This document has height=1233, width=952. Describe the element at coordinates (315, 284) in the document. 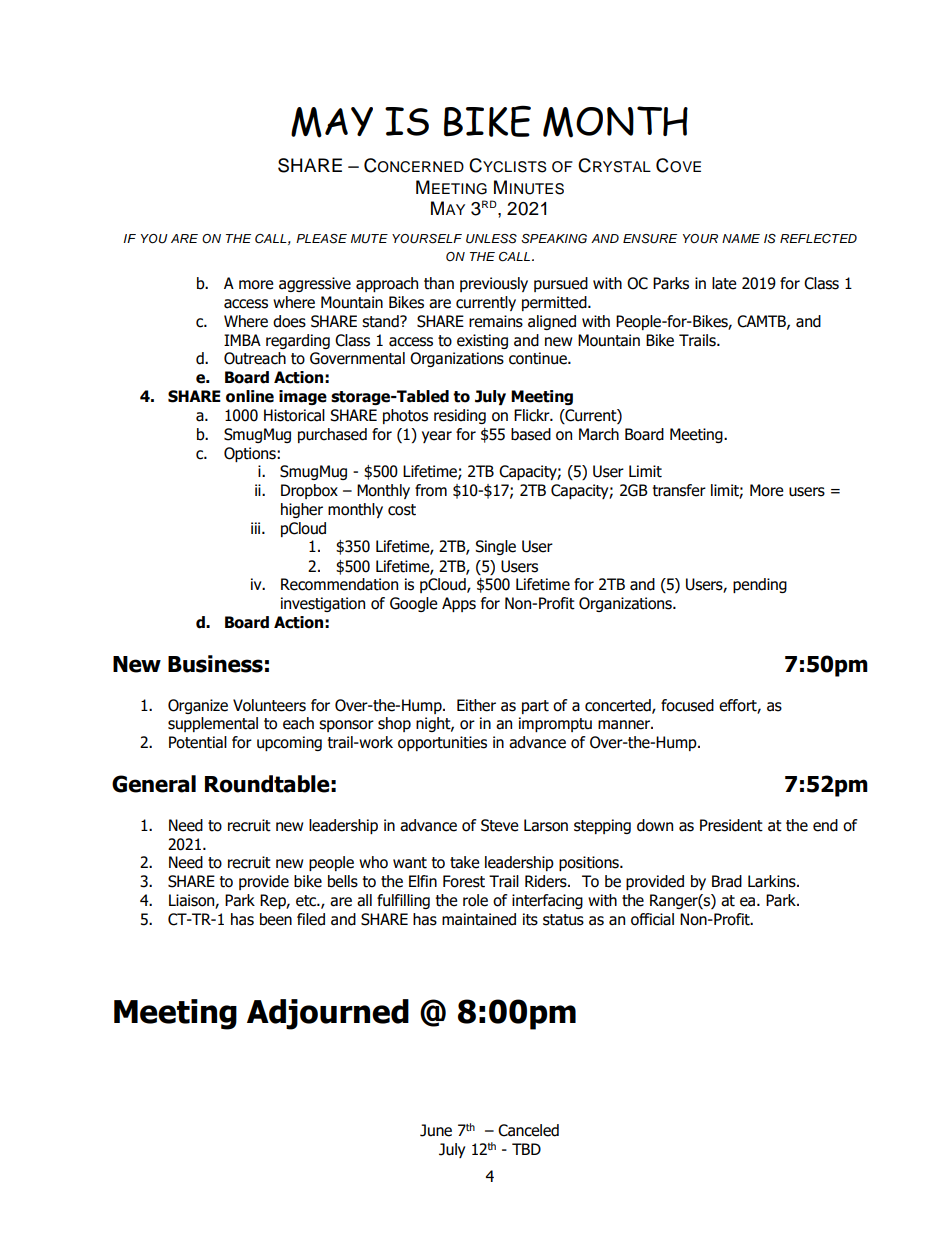

I see `aggressive` at that location.
